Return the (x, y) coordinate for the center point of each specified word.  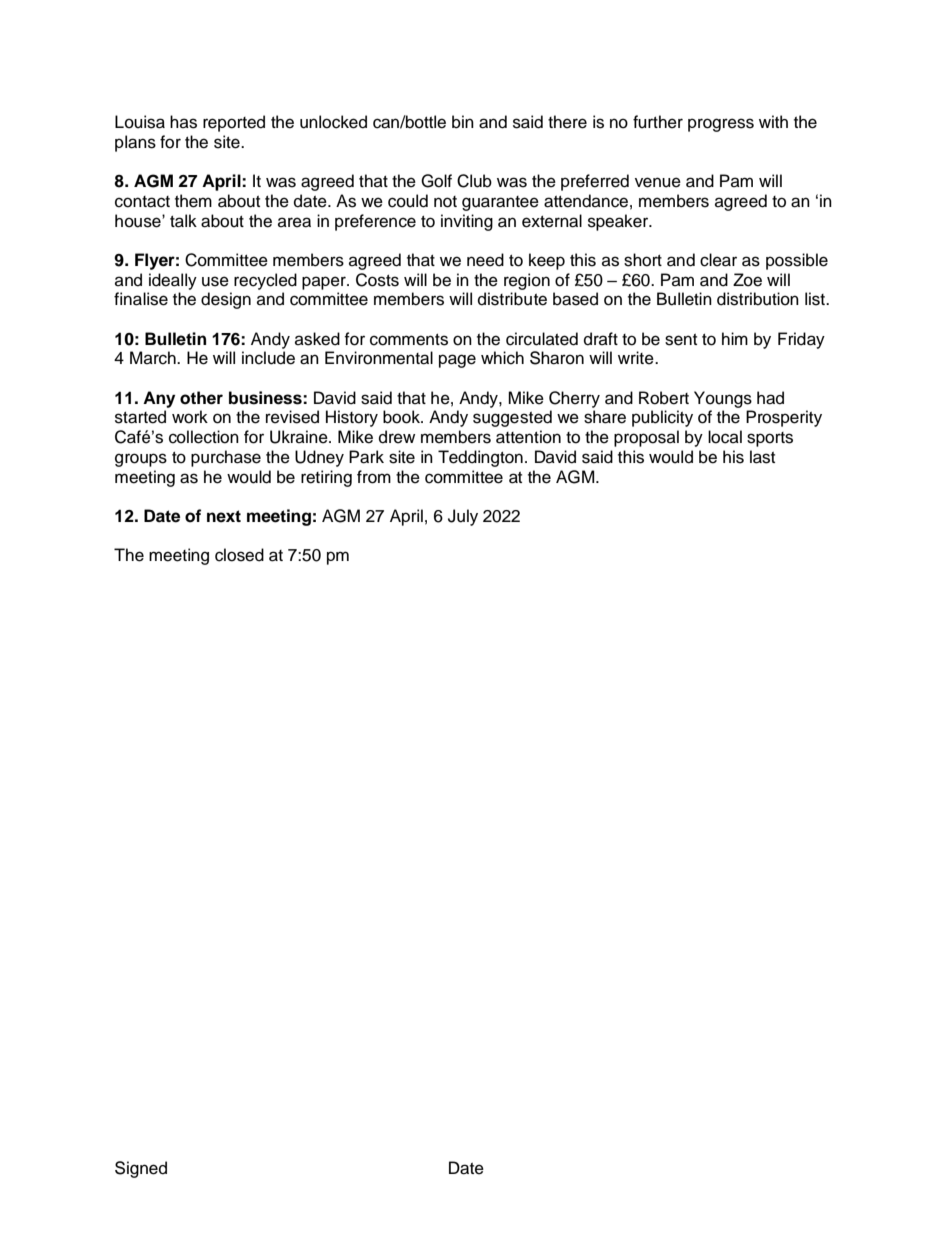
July (463, 517)
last (762, 457)
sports (770, 439)
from (374, 477)
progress (721, 125)
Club (474, 181)
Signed (141, 1169)
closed (239, 555)
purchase (226, 458)
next (224, 516)
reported (234, 123)
